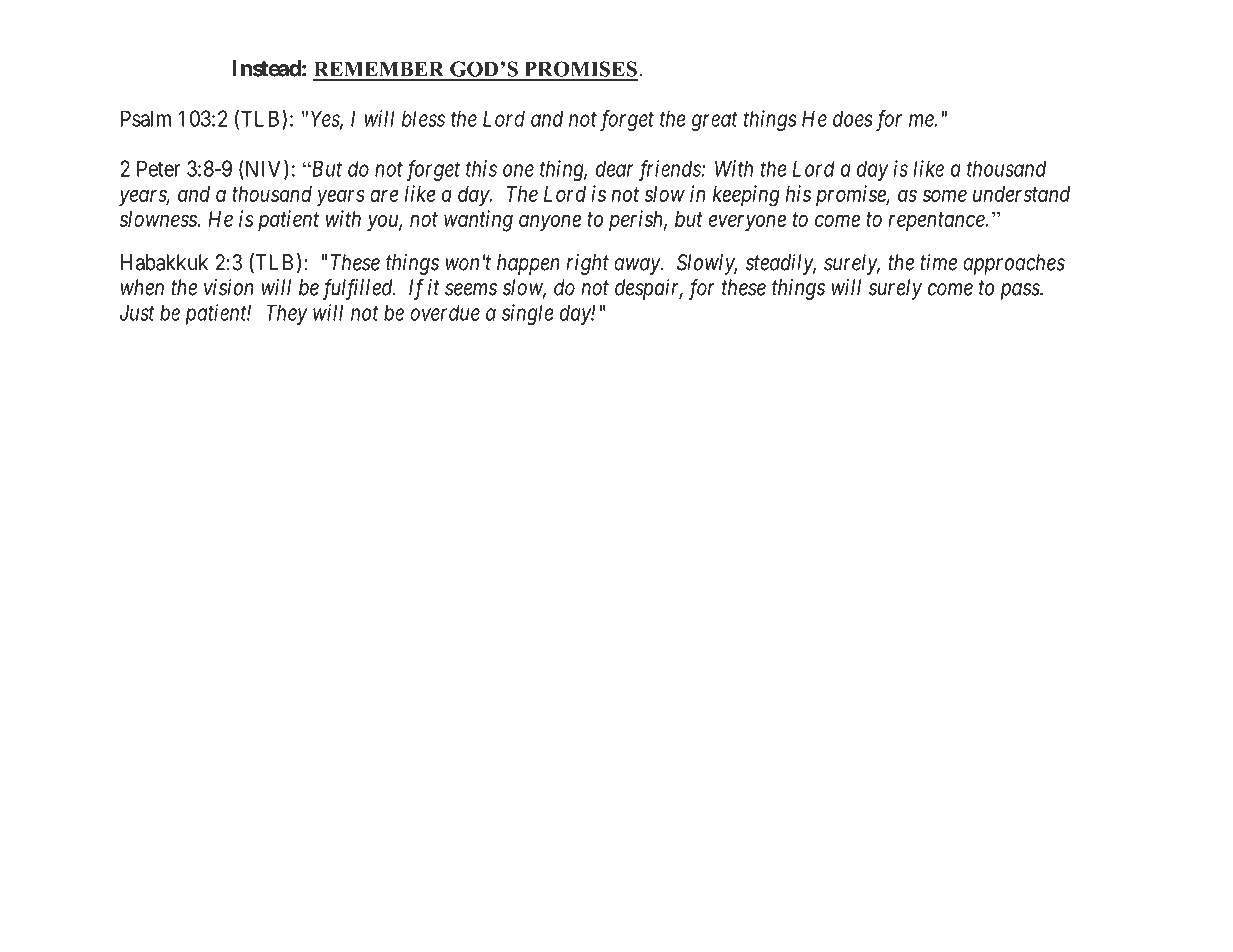 This screenshot has height=952, width=1233. Describe the element at coordinates (384, 196) in the screenshot. I see `are` at that location.
